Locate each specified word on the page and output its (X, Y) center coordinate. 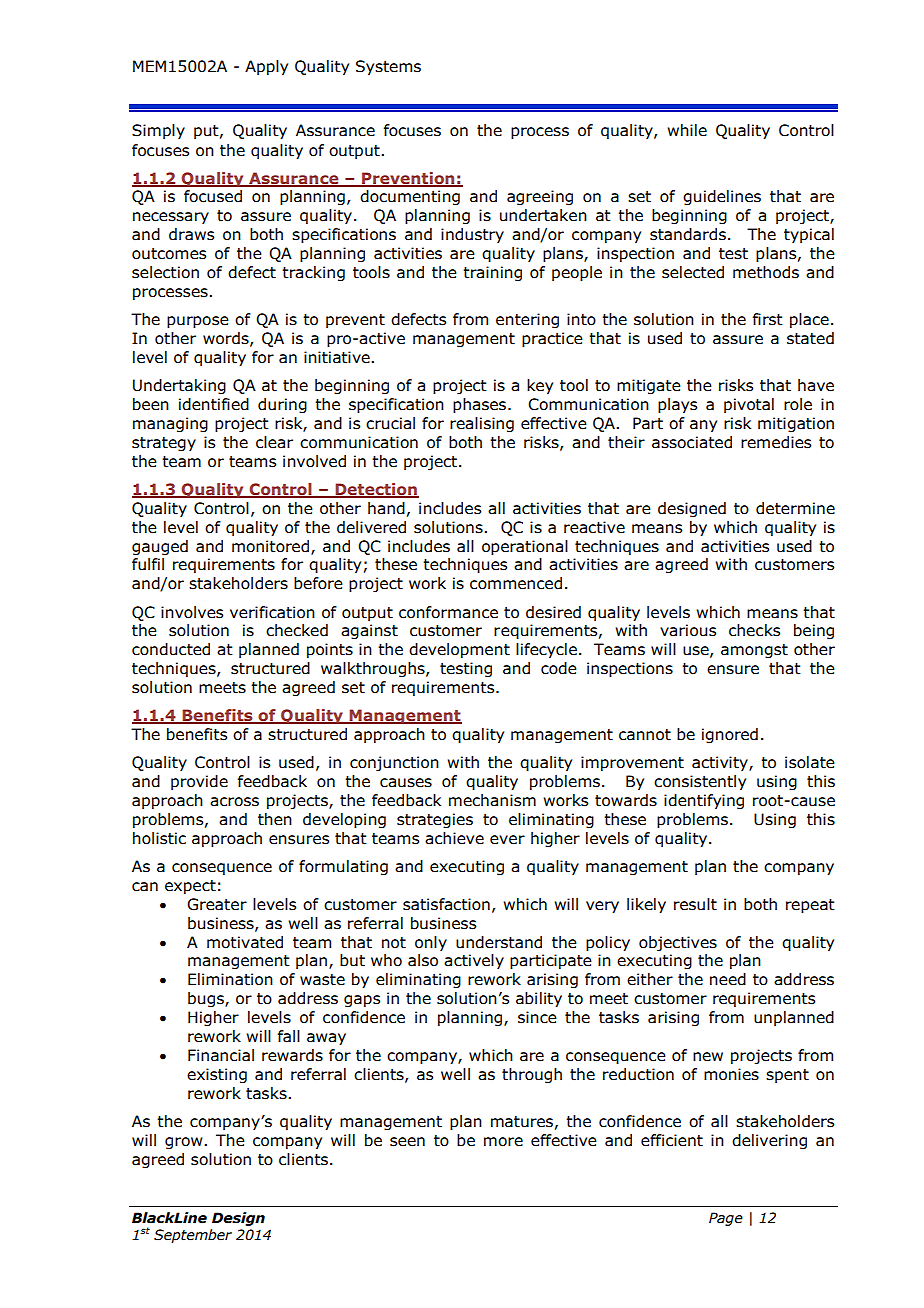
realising (482, 424)
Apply (266, 67)
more (503, 1142)
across (234, 802)
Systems (388, 67)
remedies (776, 442)
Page (726, 1219)
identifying (704, 801)
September (193, 1236)
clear (274, 442)
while (687, 130)
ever (507, 840)
